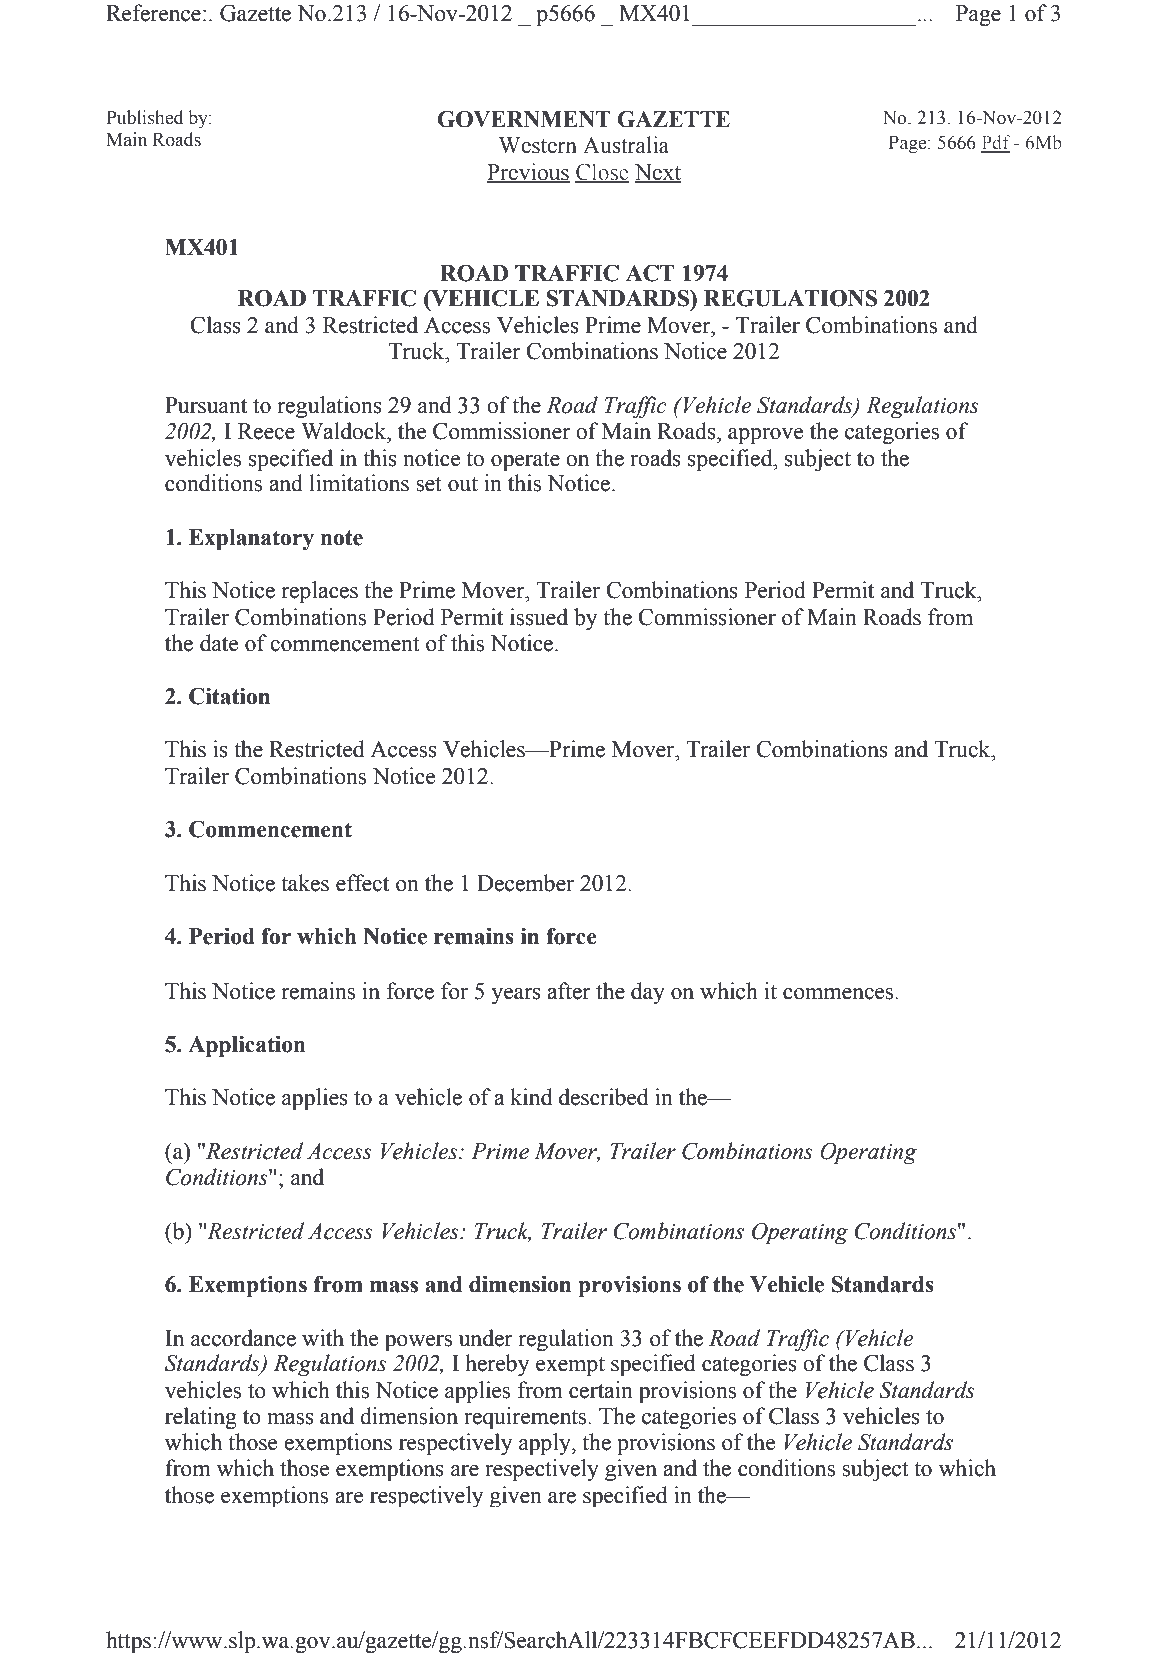  Describe the element at coordinates (658, 173) in the screenshot. I see `Next` at that location.
